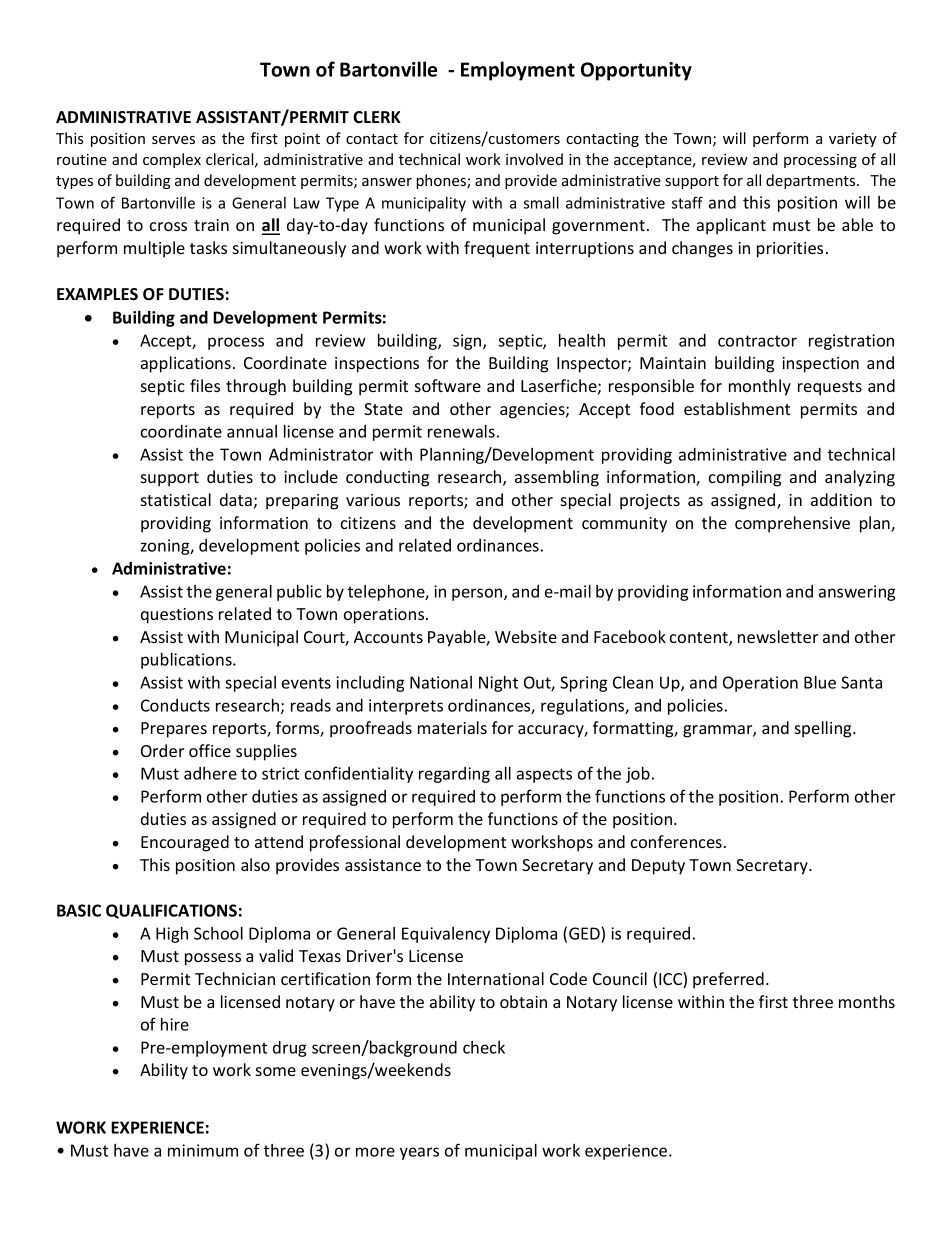 The image size is (952, 1233). I want to click on newsletter, so click(778, 636).
